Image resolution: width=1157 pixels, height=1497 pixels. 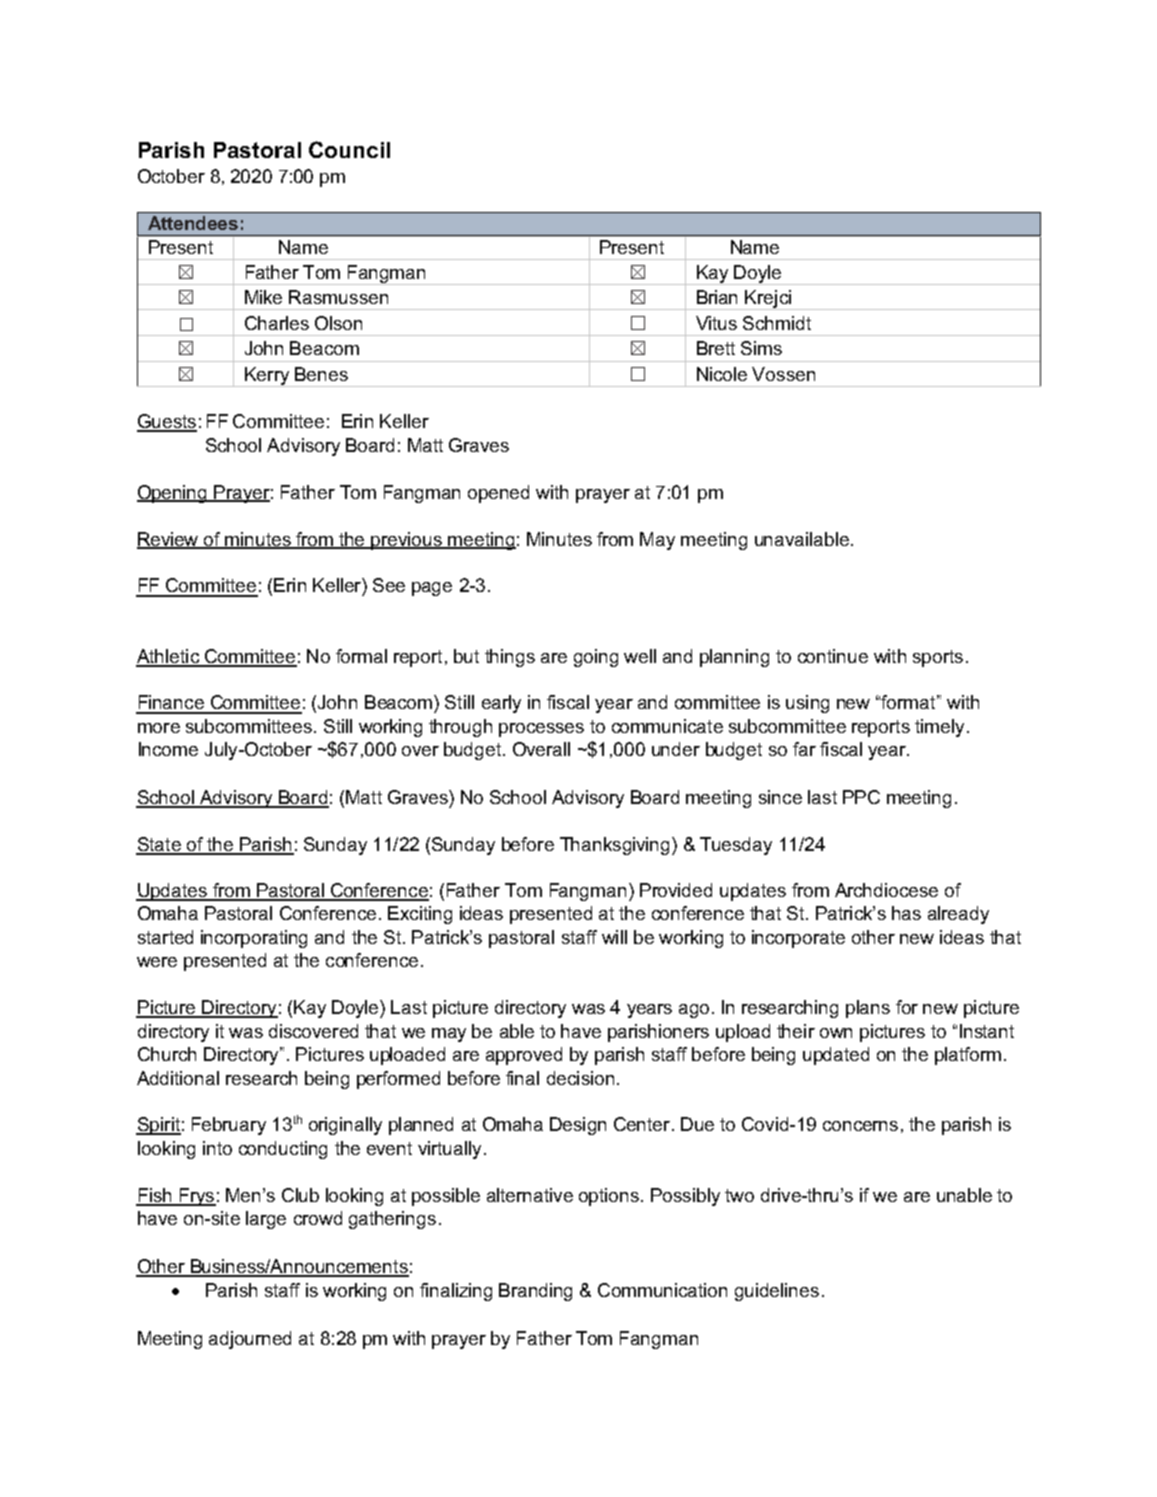 I want to click on large, so click(x=266, y=1220).
